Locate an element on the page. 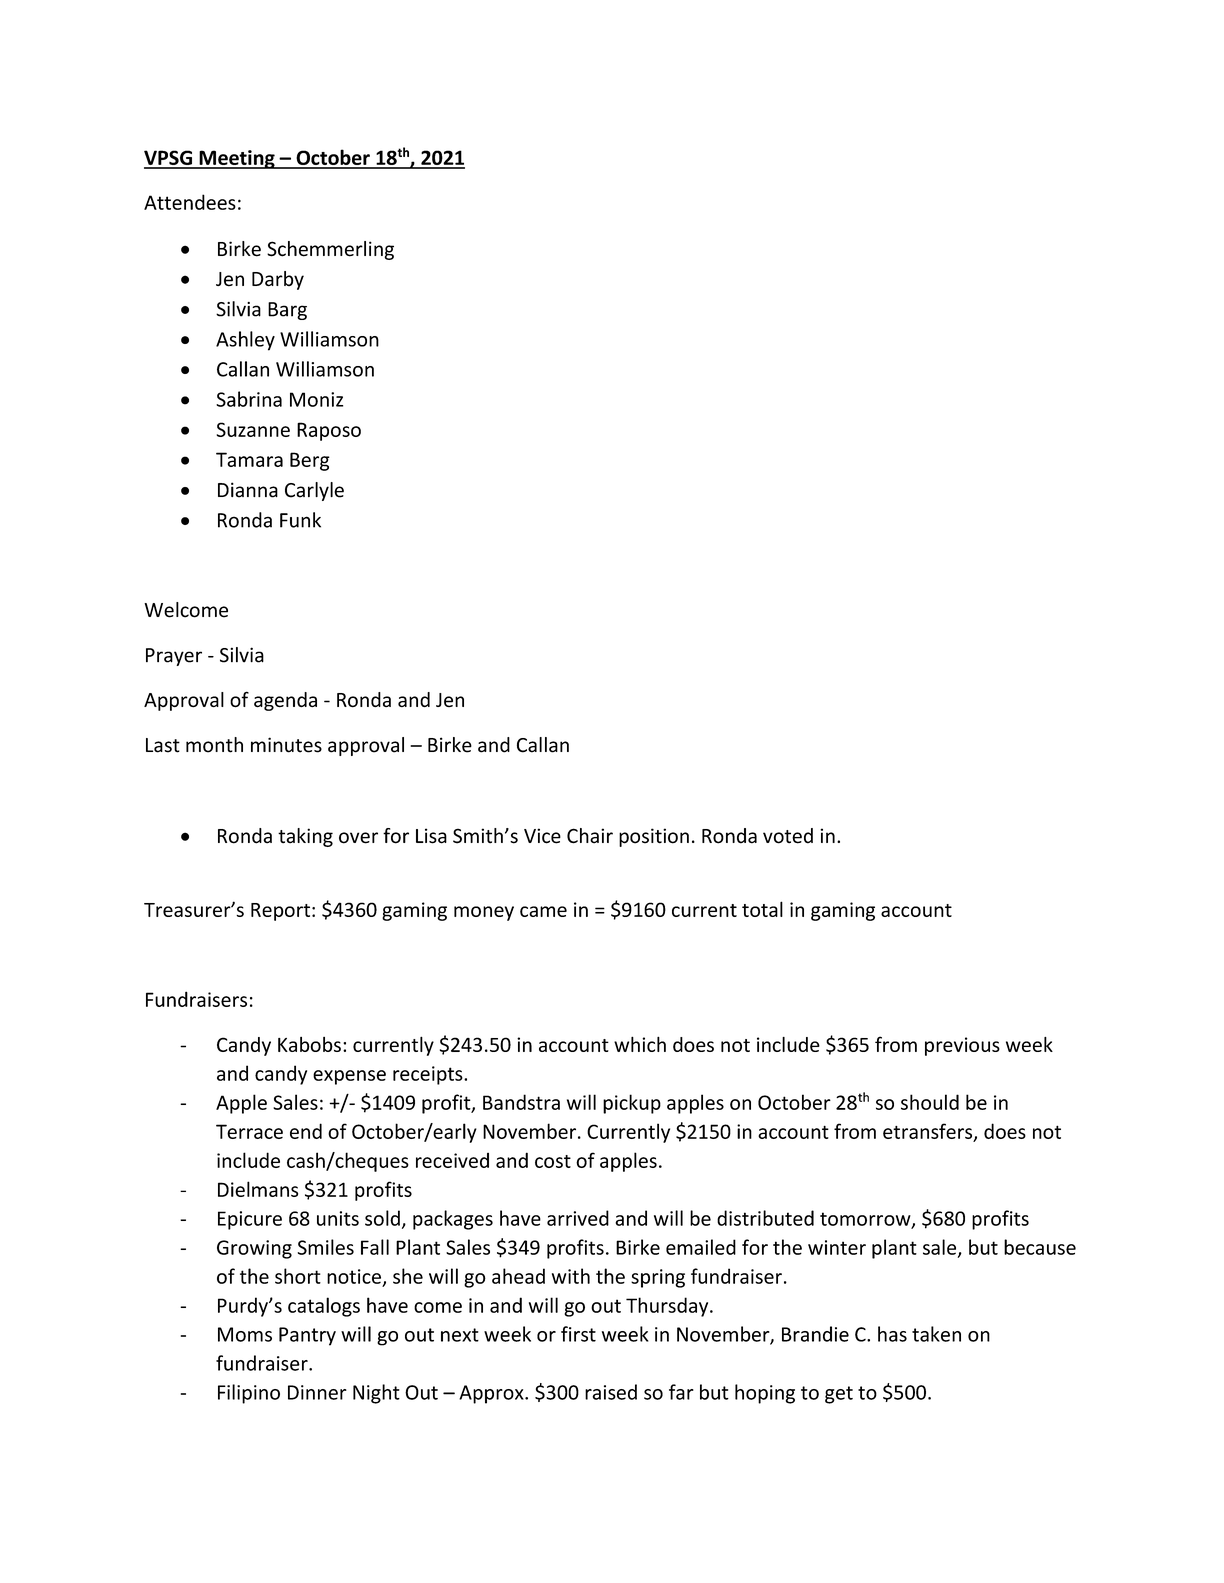  position is located at coordinates (654, 837).
